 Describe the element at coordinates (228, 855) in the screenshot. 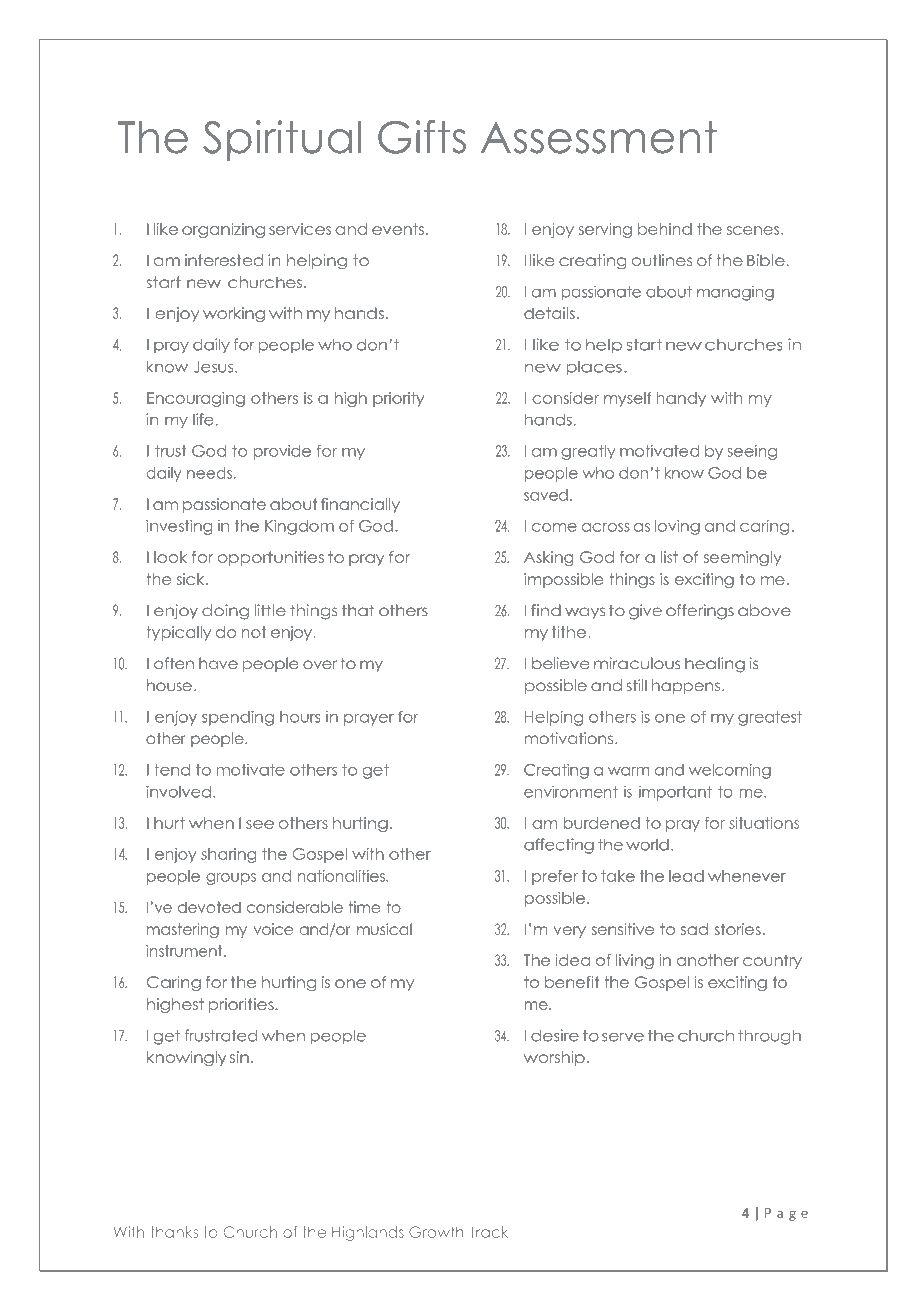

I see `sharing` at that location.
